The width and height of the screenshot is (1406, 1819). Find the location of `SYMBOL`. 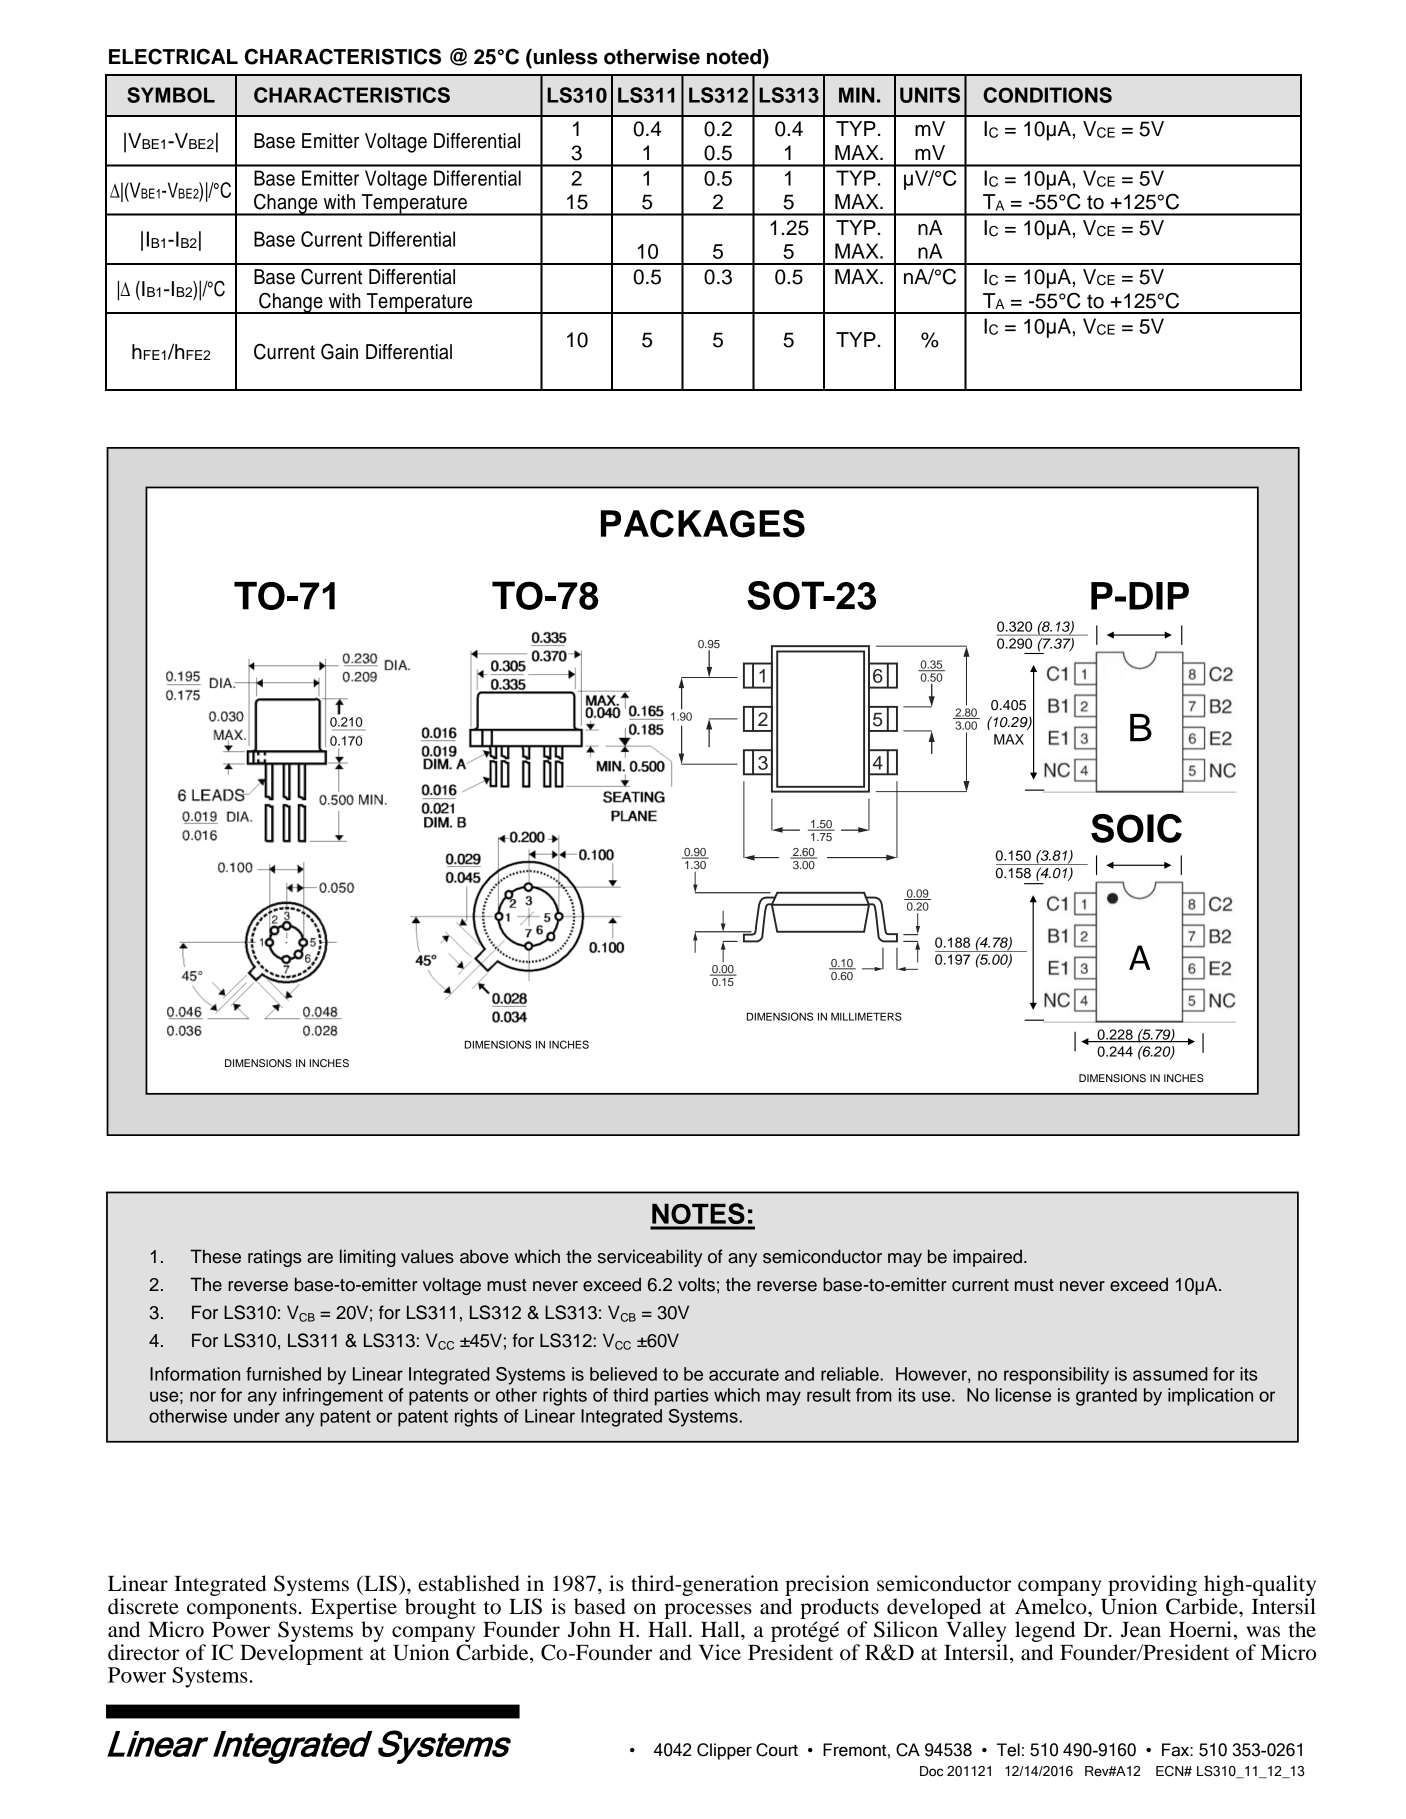

SYMBOL is located at coordinates (171, 95).
